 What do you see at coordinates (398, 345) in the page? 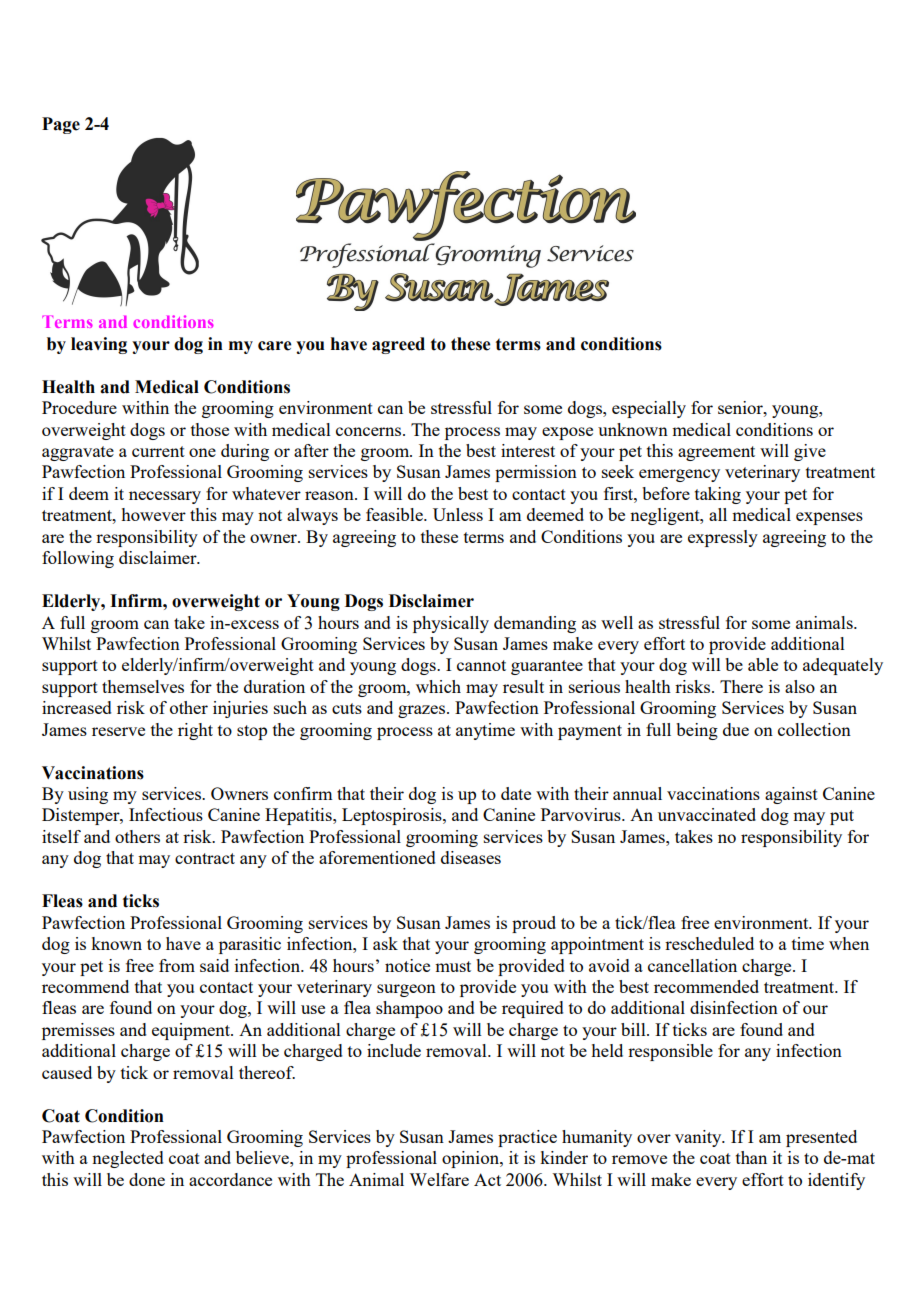
I see `agreed` at bounding box center [398, 345].
